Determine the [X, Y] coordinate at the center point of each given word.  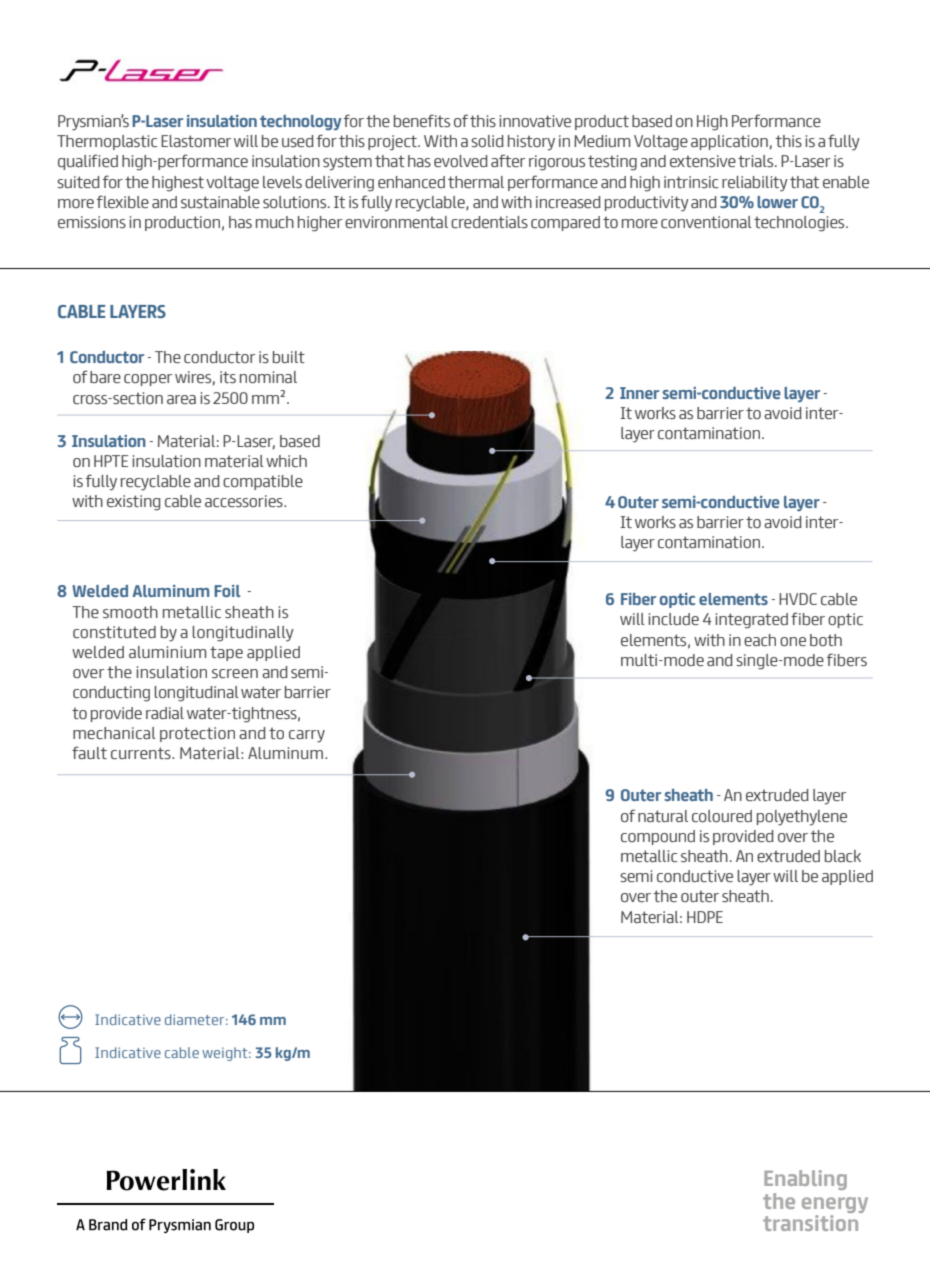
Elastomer [196, 141]
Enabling [805, 1180]
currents [142, 753]
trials [757, 161]
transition [810, 1223]
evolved [461, 161]
